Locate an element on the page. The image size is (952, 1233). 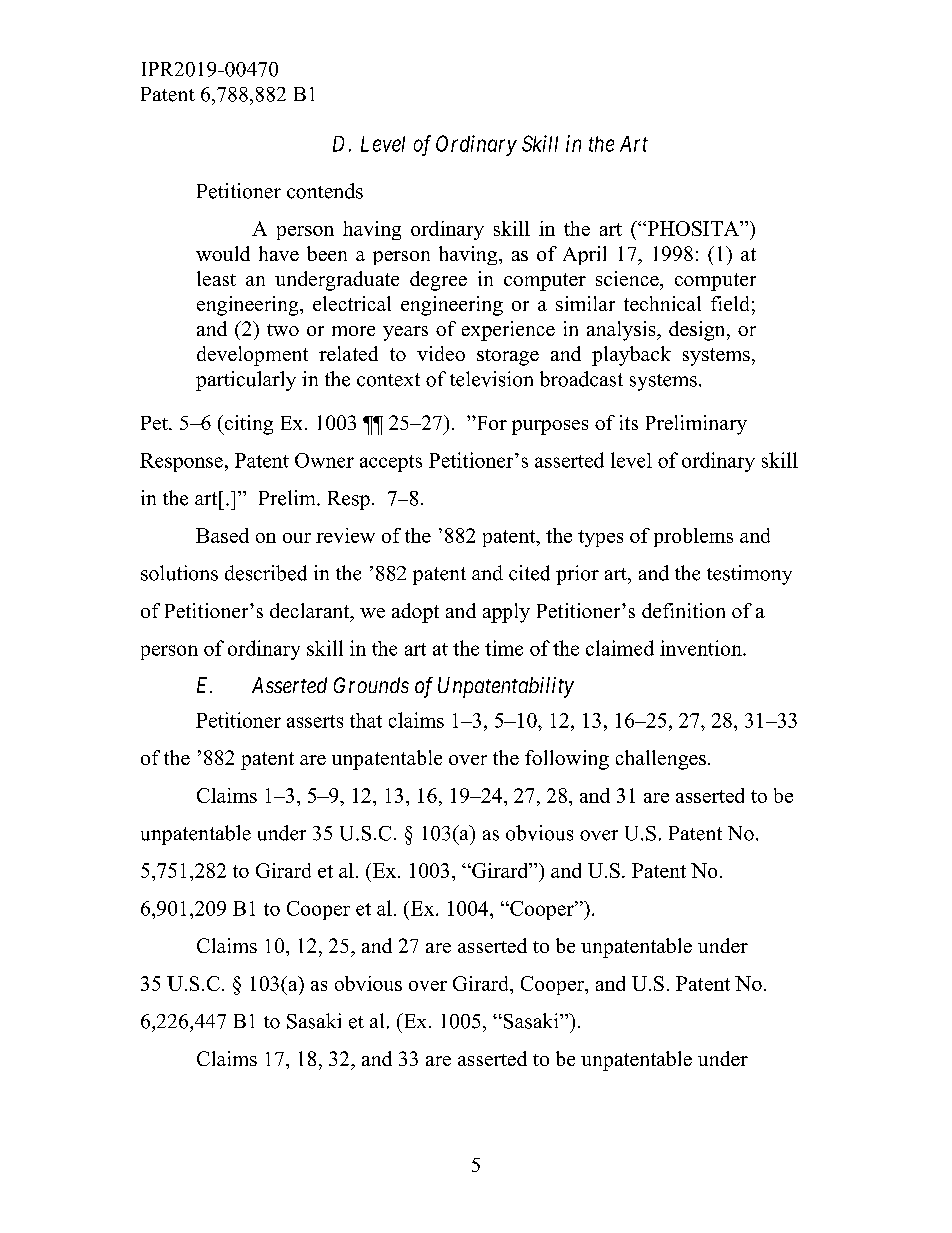
contends is located at coordinates (325, 191).
